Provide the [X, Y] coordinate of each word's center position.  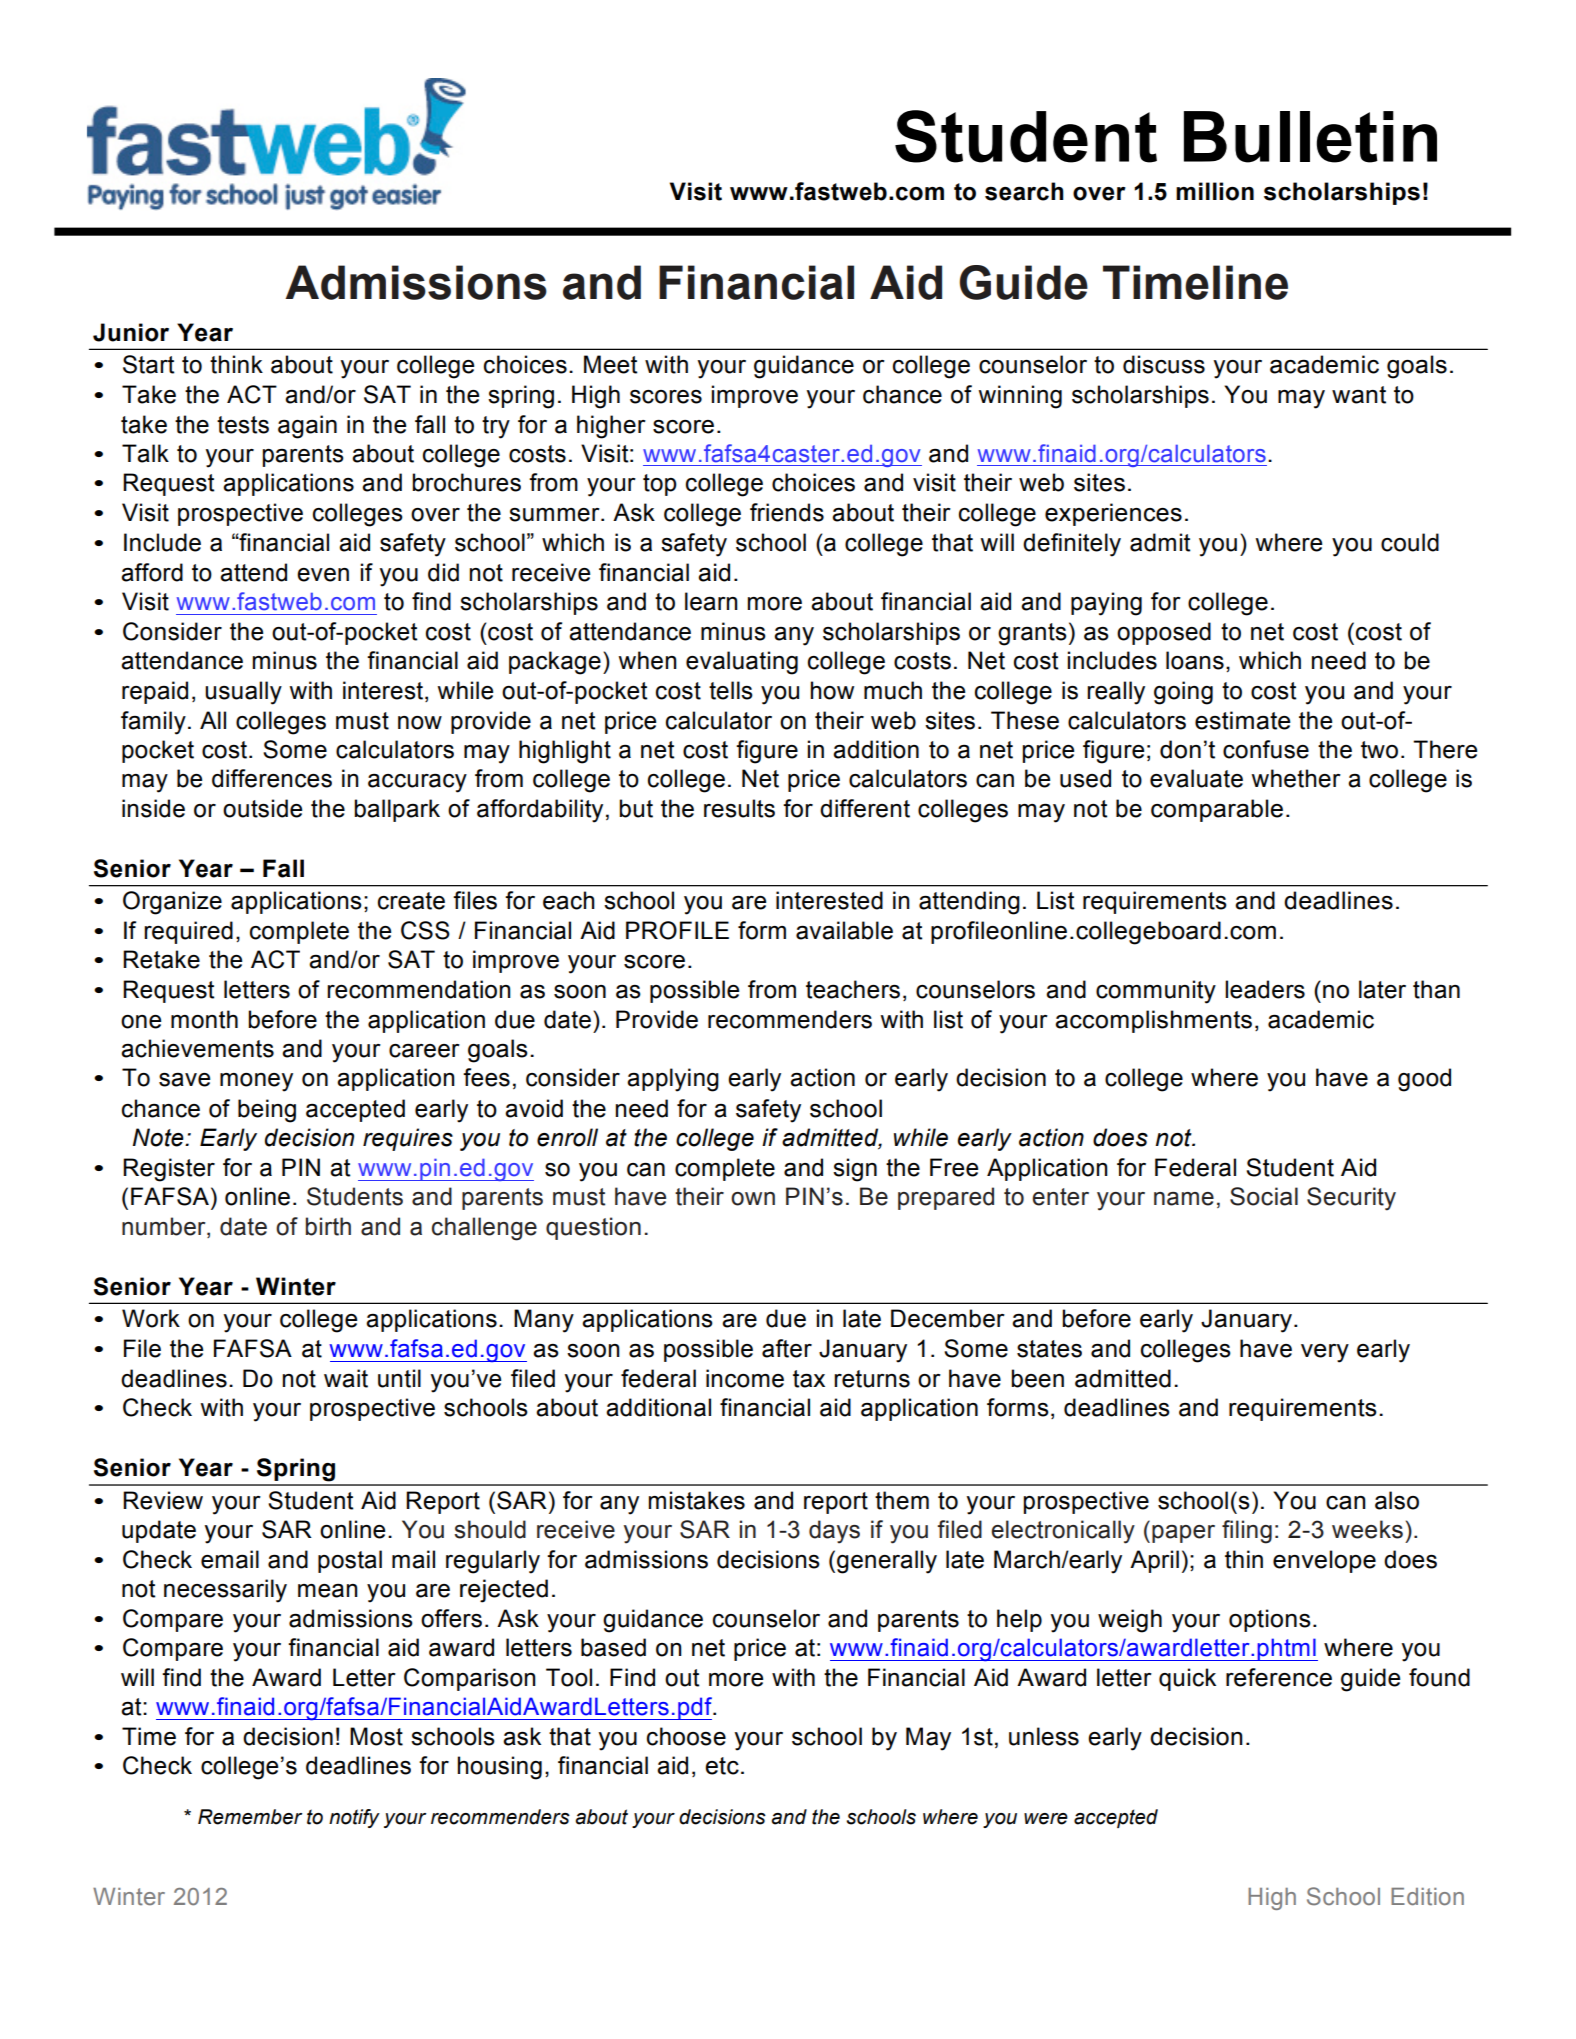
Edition [1427, 1897]
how [832, 690]
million [1215, 191]
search [1024, 191]
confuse [1266, 749]
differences [272, 778]
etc [722, 1766]
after [787, 1348]
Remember [250, 1817]
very [1325, 1353]
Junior [131, 332]
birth [328, 1226]
